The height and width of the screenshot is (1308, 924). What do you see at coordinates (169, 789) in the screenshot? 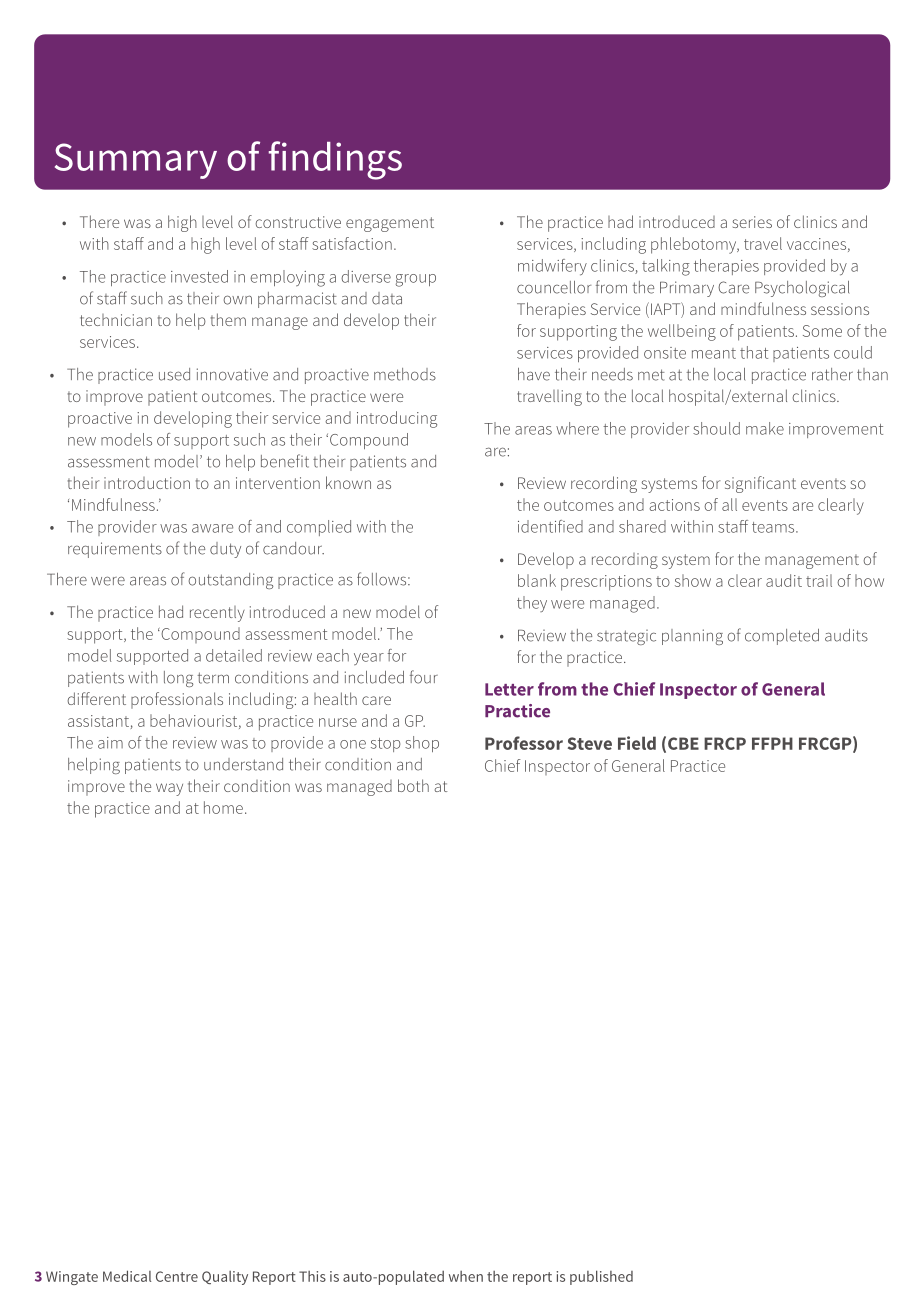
I see `way` at bounding box center [169, 789].
